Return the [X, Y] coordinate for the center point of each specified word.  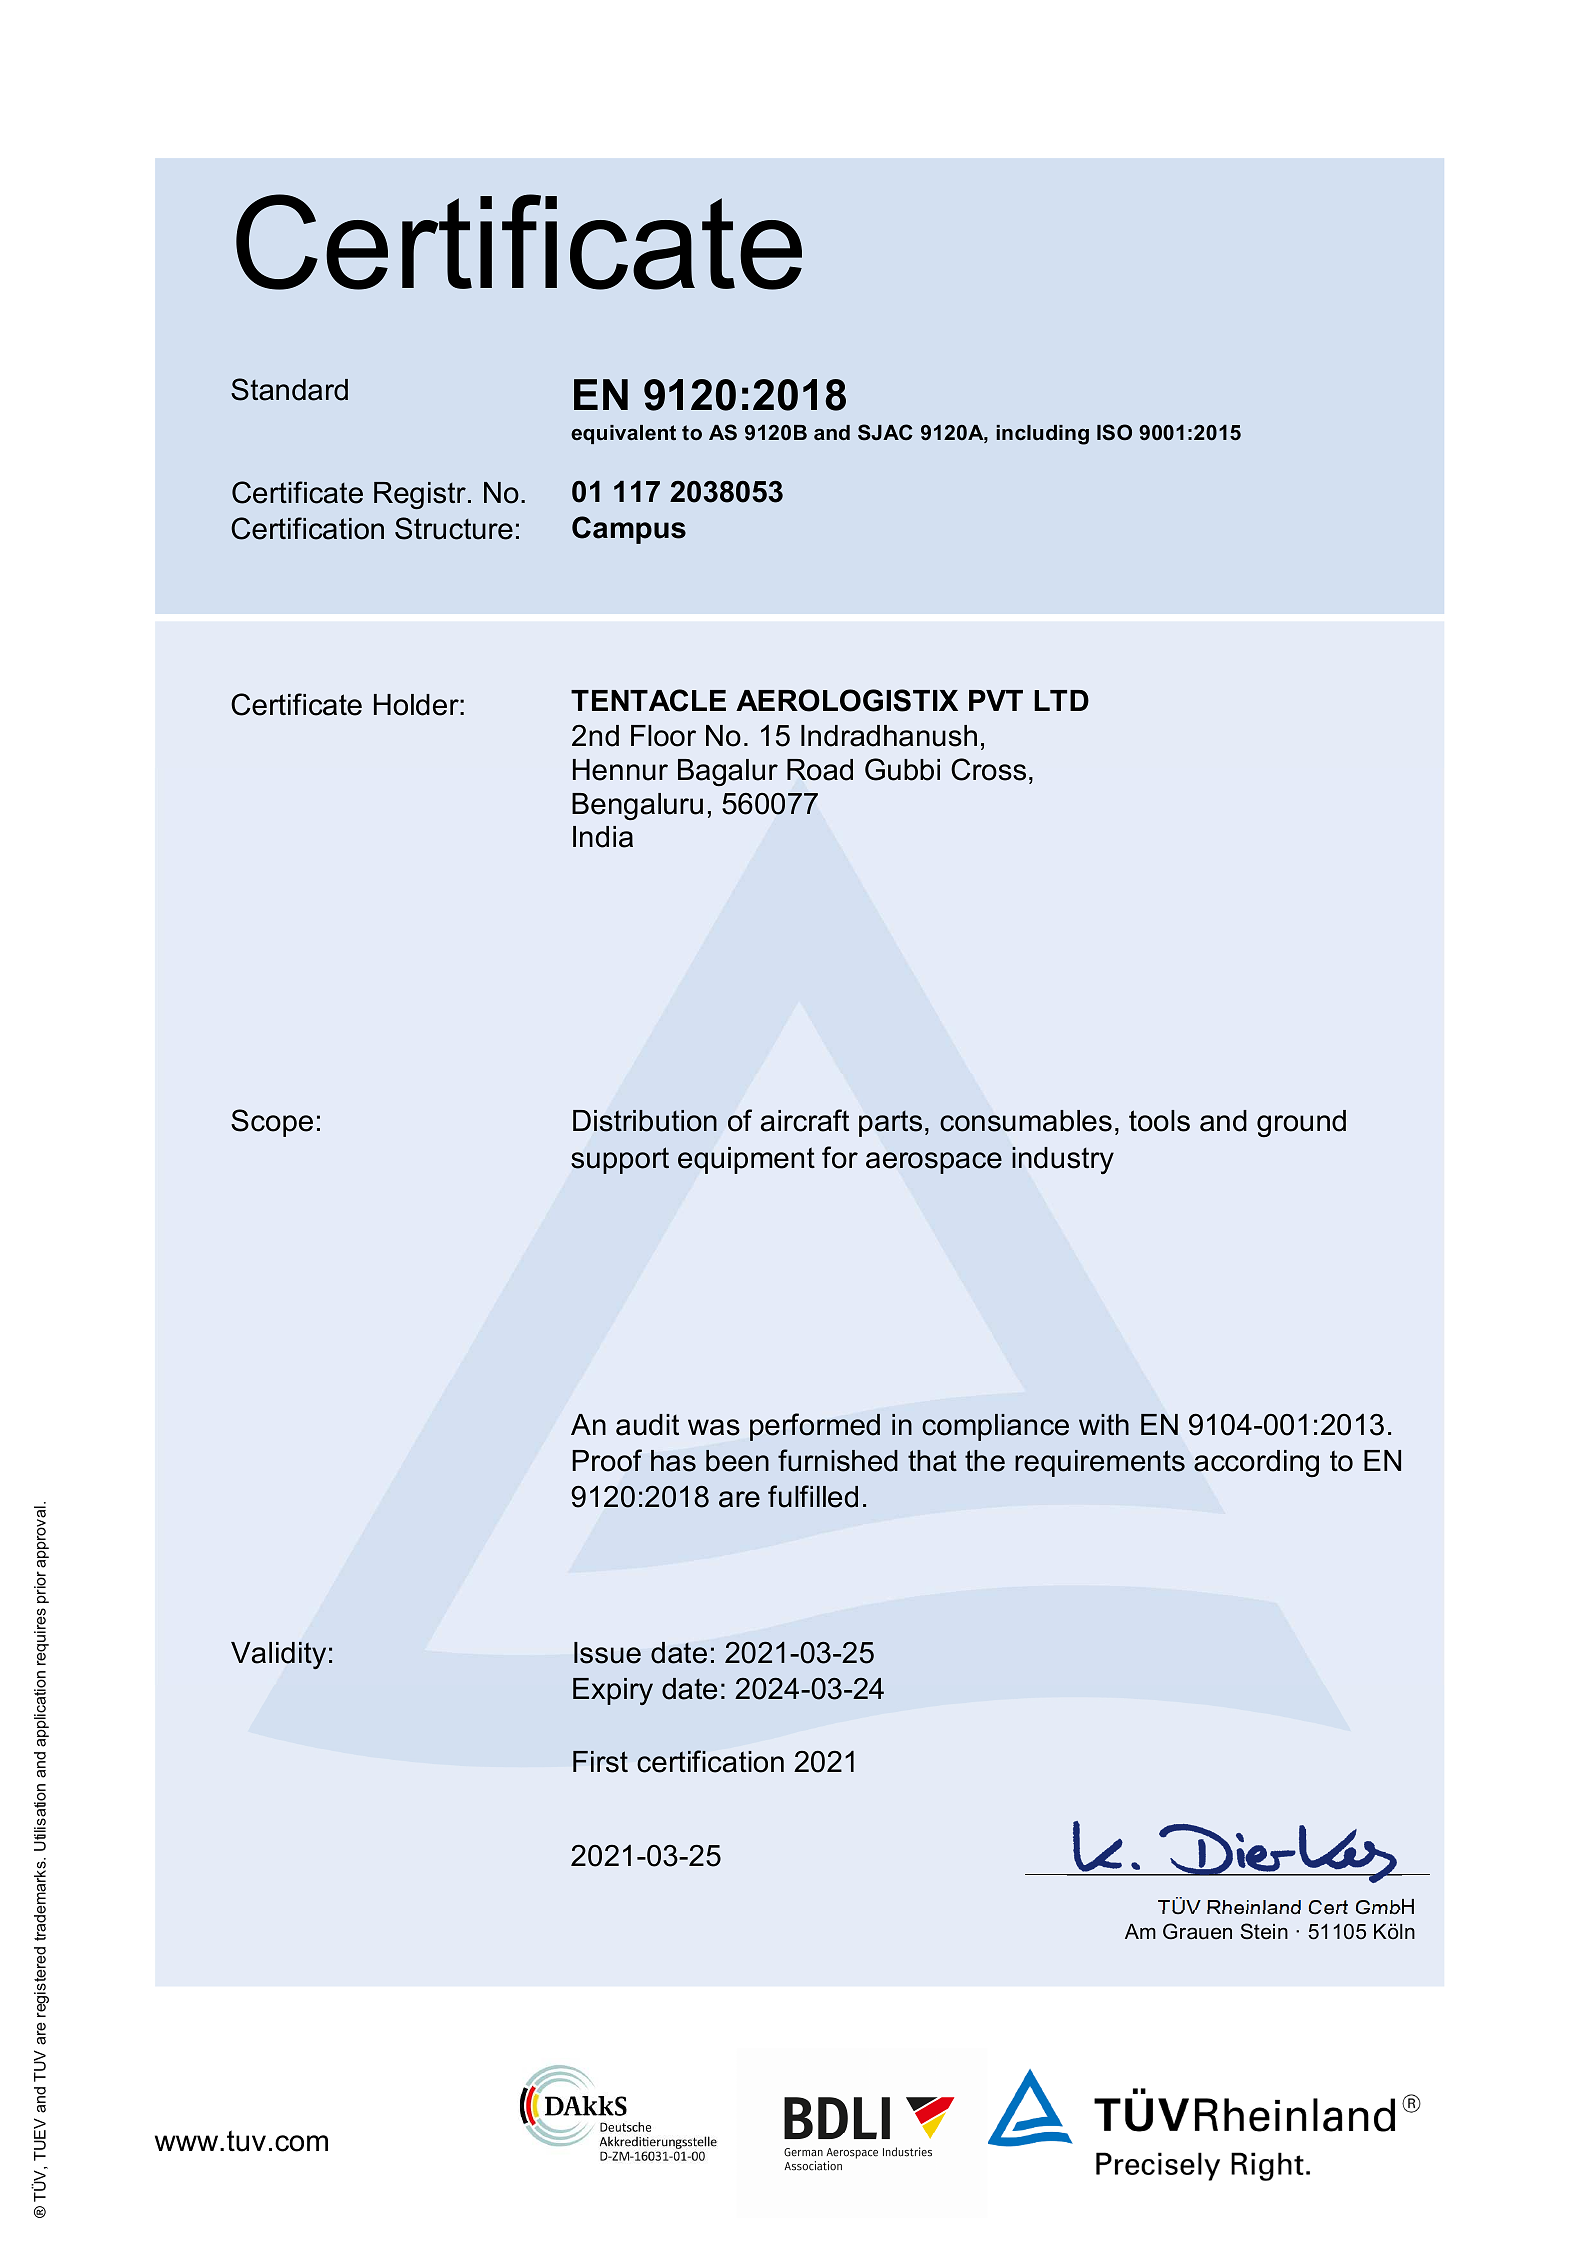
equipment [746, 1160]
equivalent [623, 434]
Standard [289, 389]
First [600, 1762]
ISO [1114, 432]
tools [1159, 1121]
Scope [272, 1123]
